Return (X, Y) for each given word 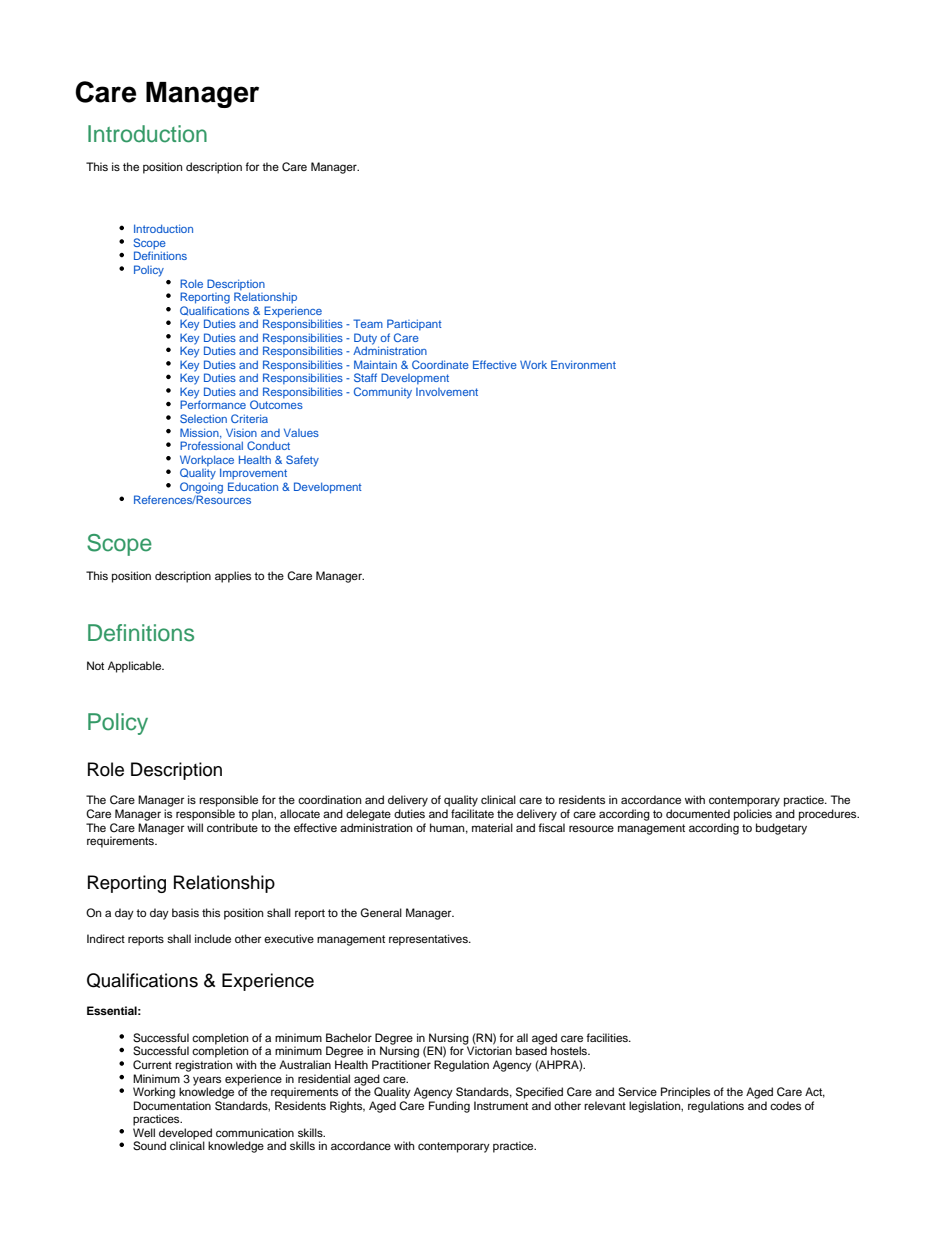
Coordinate (440, 364)
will (195, 827)
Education (253, 486)
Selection (203, 418)
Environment (583, 364)
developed (185, 1135)
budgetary (781, 829)
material (492, 827)
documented (698, 813)
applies (233, 577)
